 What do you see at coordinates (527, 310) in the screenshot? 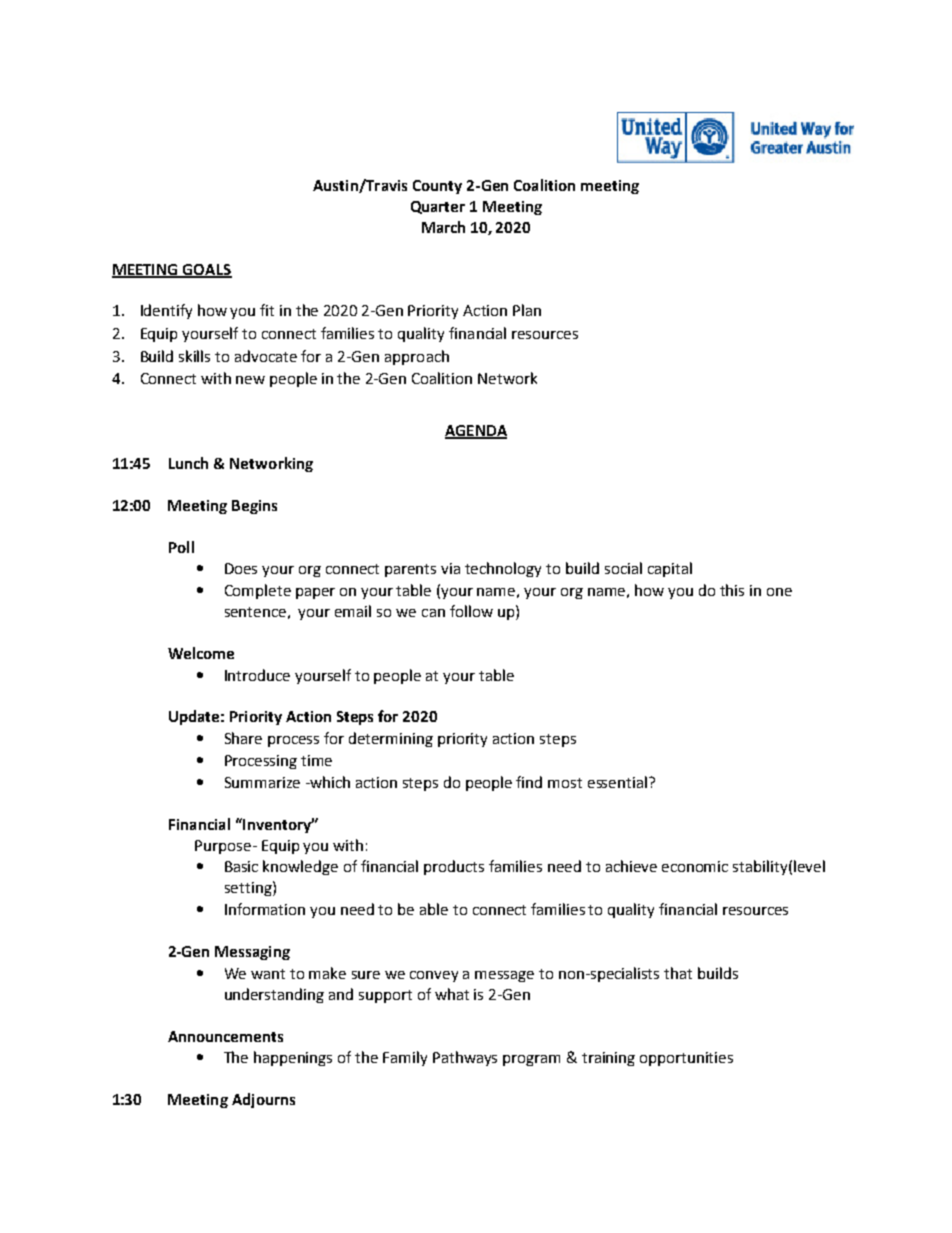
I see `Plan` at bounding box center [527, 310].
